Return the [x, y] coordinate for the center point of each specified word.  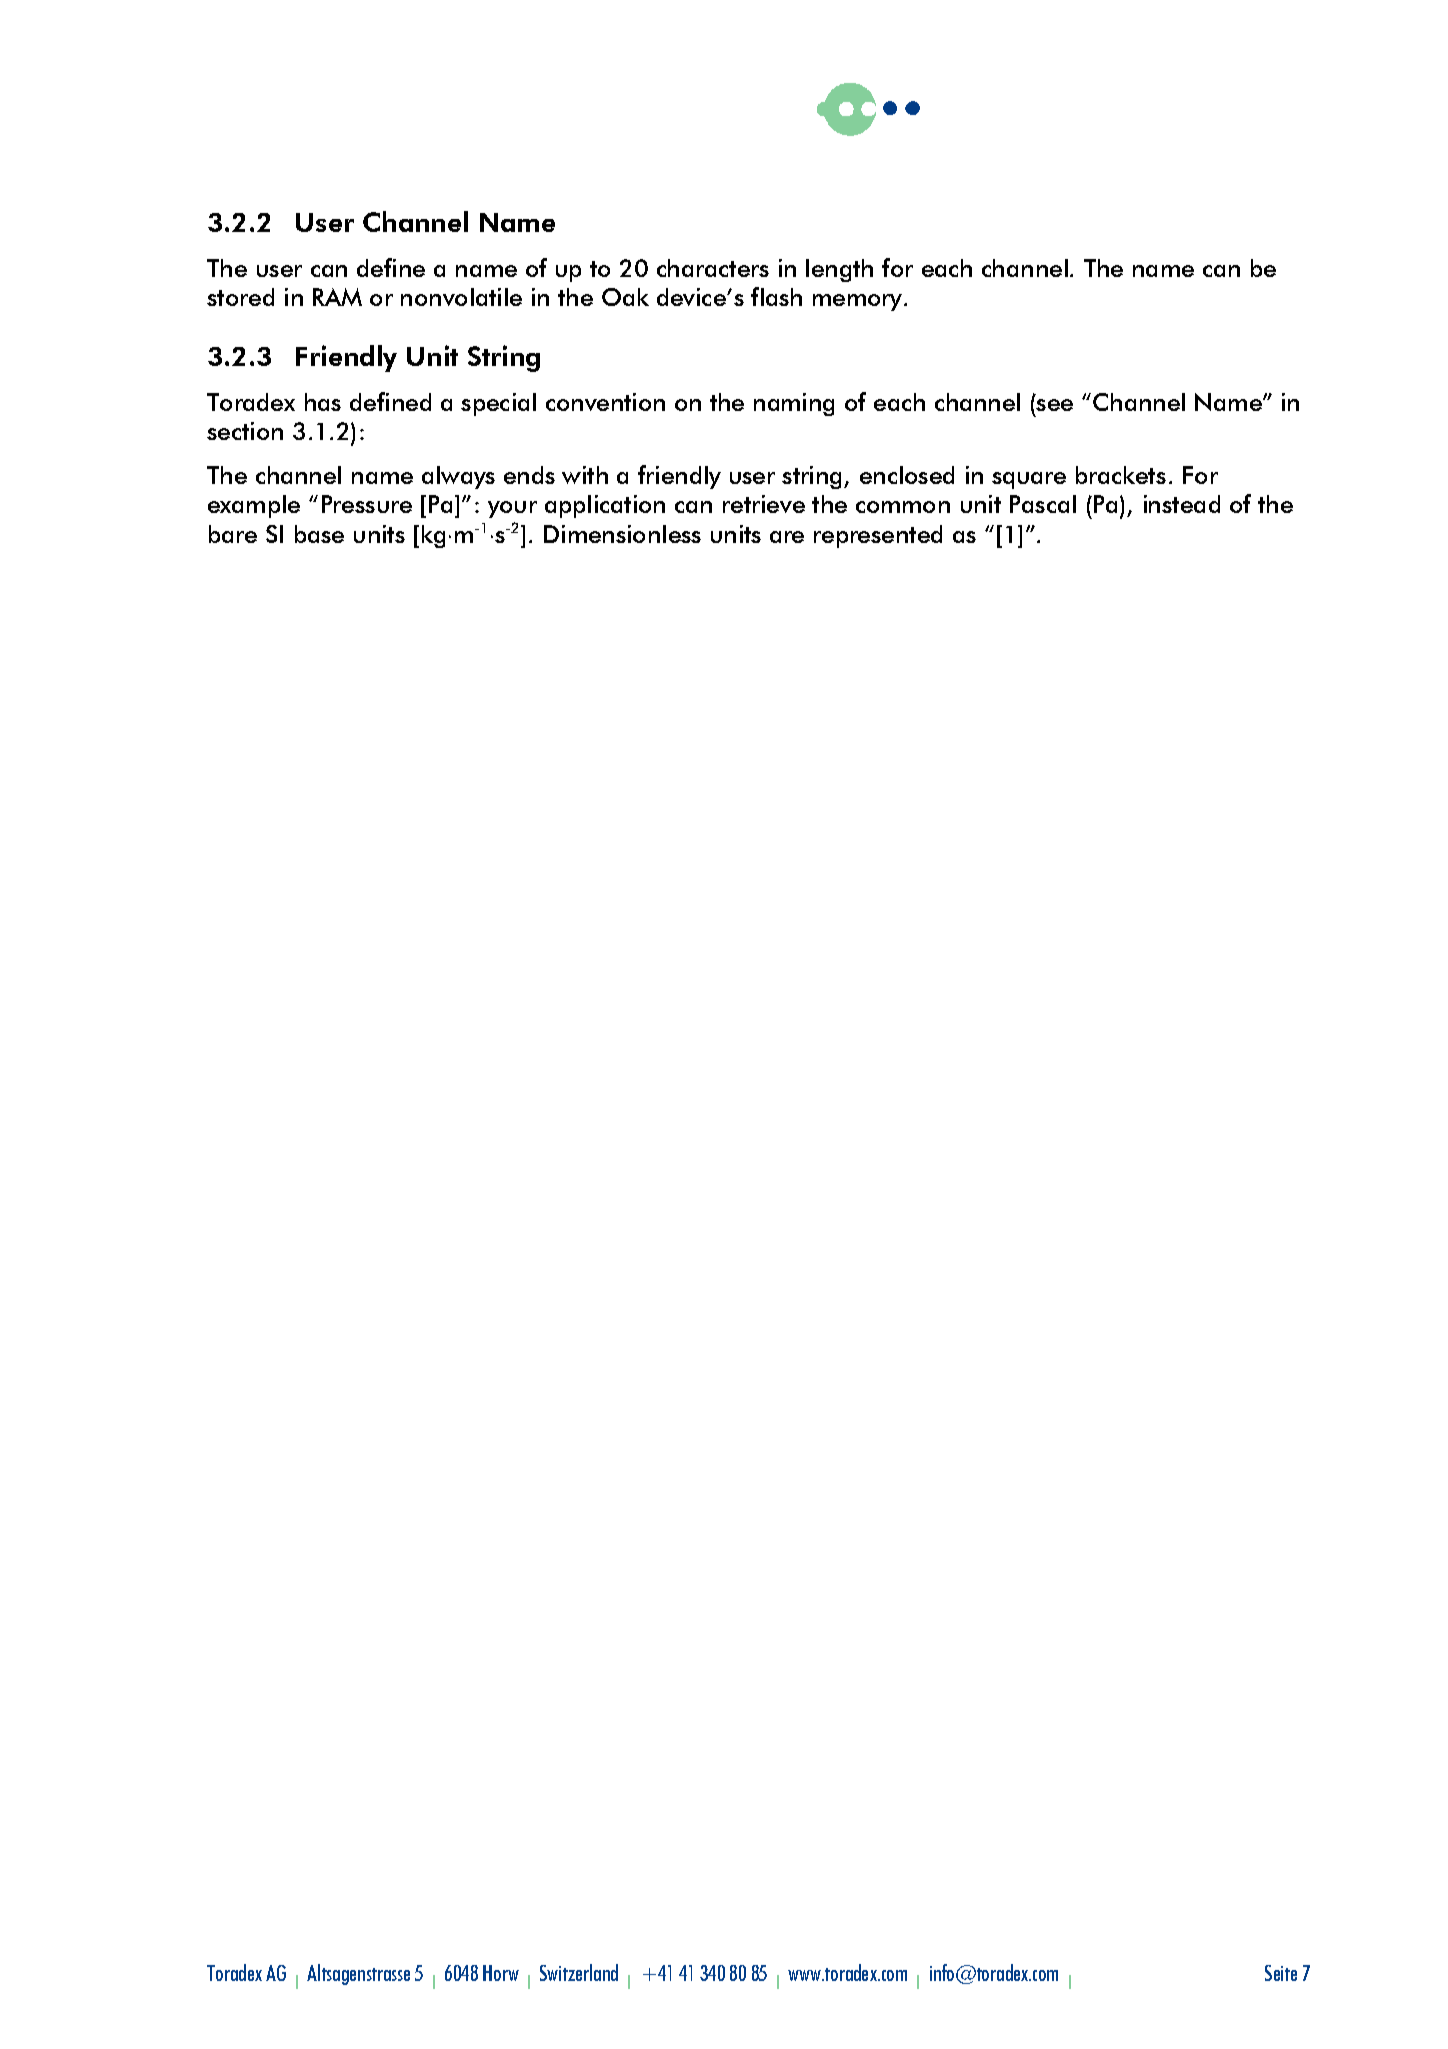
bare [233, 534]
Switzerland [579, 1972]
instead [1182, 504]
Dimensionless [622, 534]
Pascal [1043, 504]
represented [878, 536]
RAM [337, 297]
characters [713, 268]
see [1054, 405]
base [319, 534]
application [605, 506]
